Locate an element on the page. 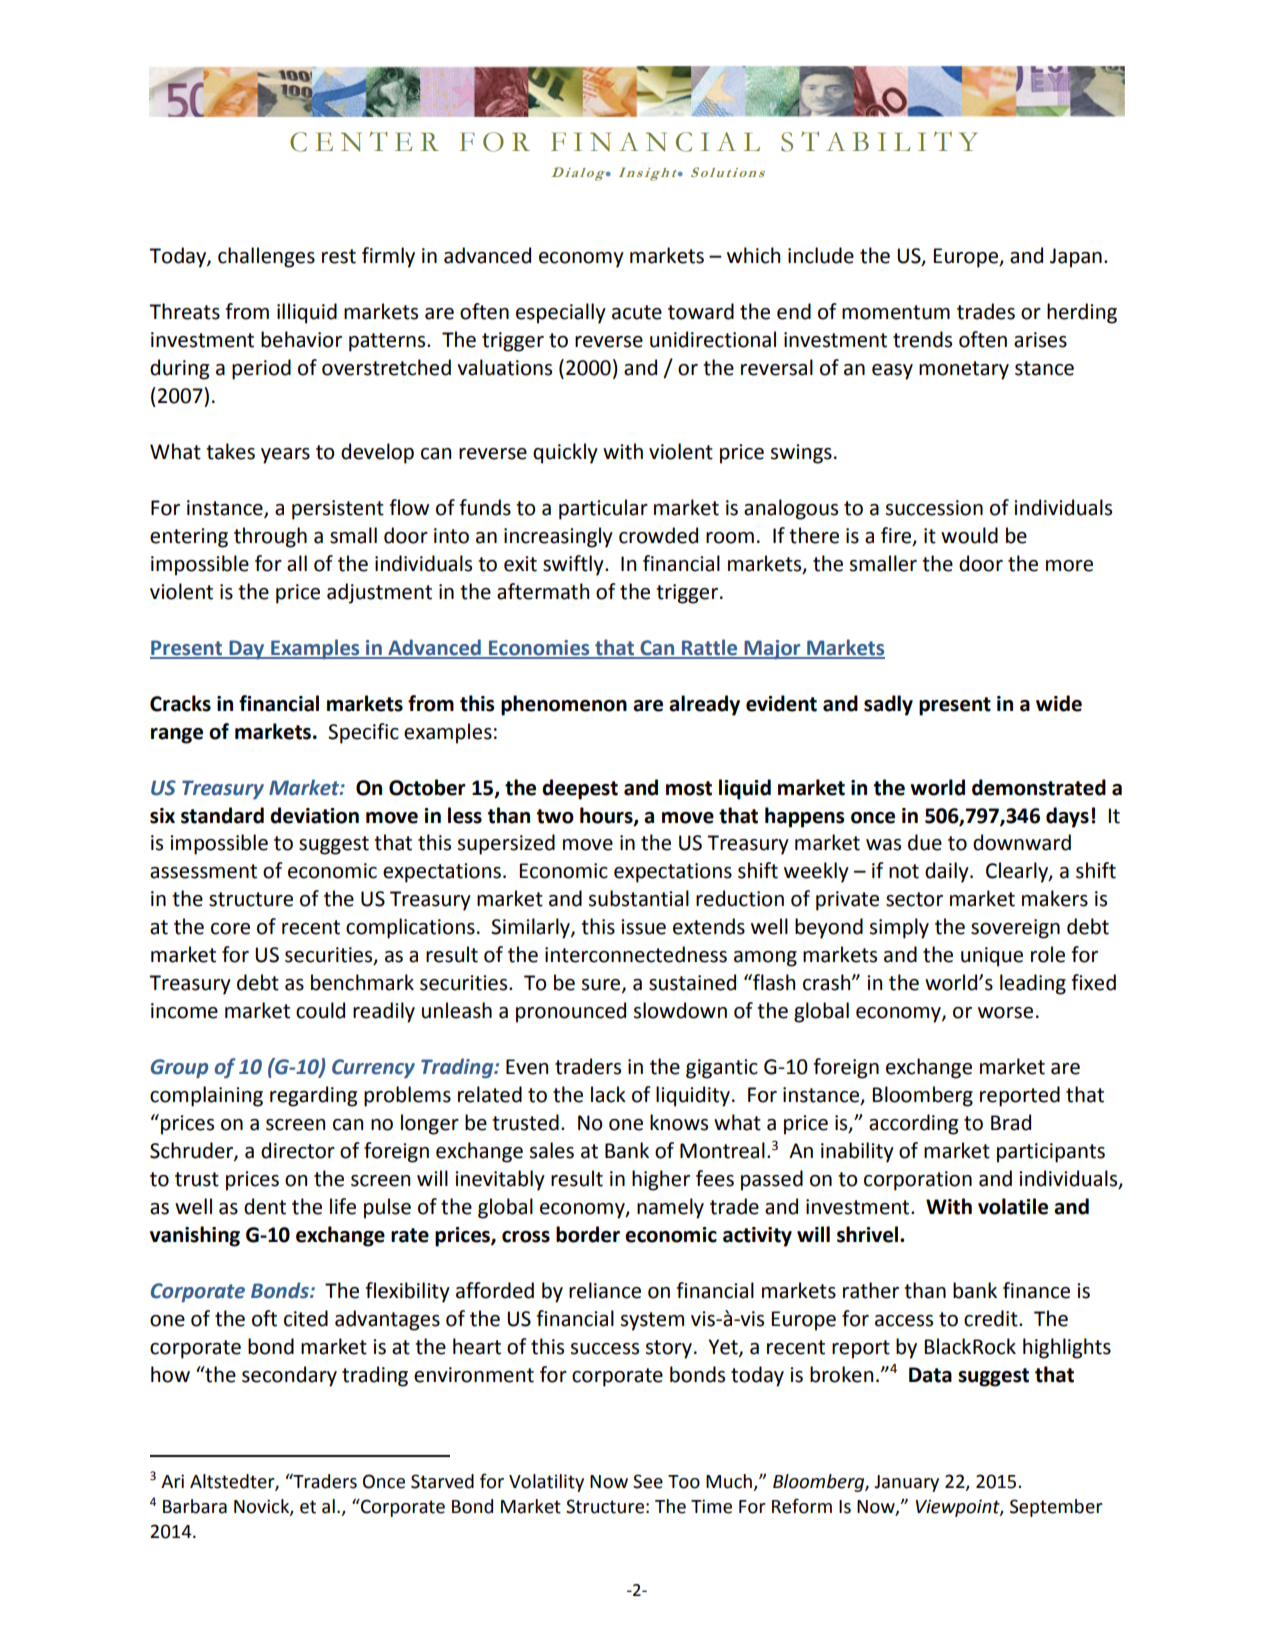  volatile is located at coordinates (1013, 1206).
